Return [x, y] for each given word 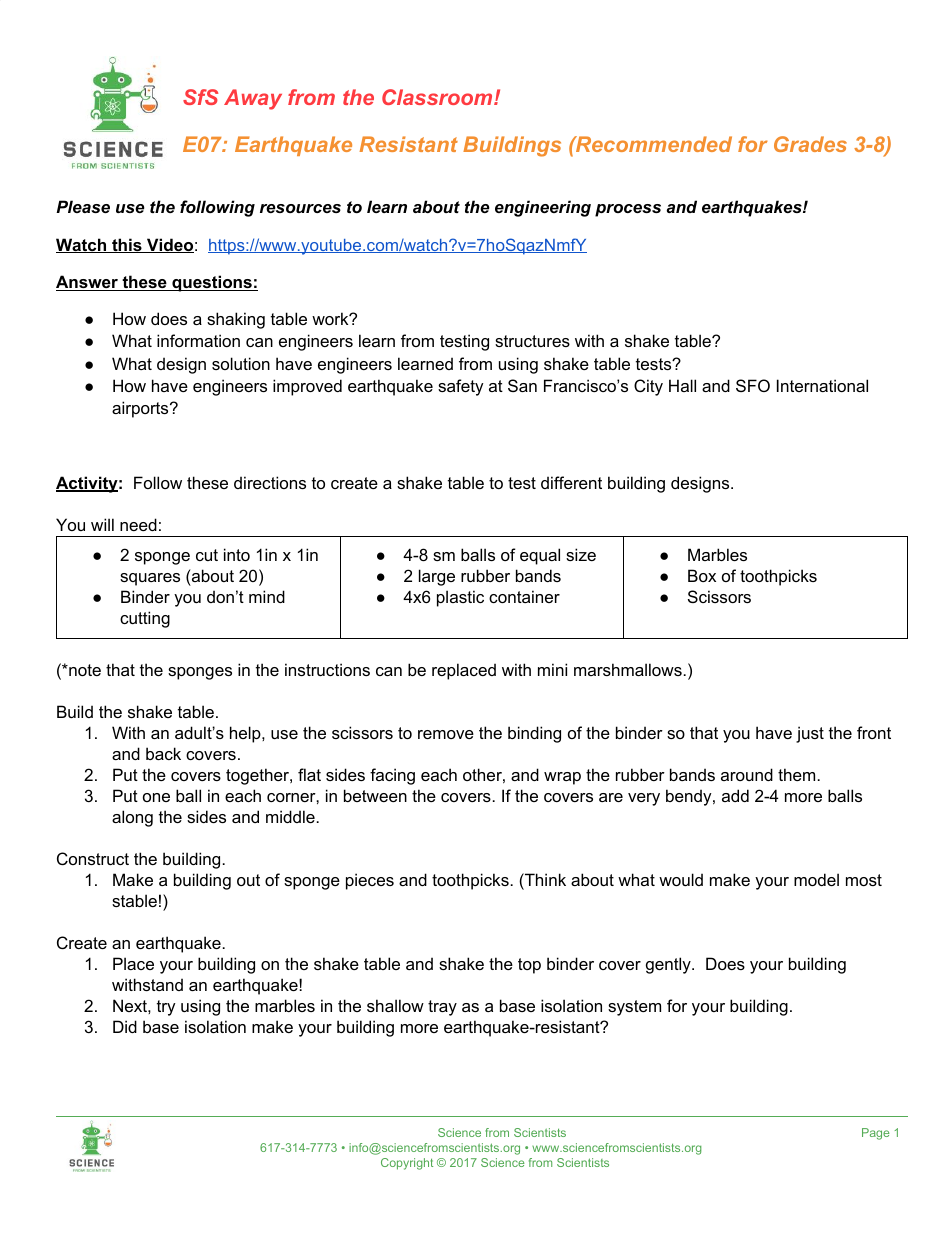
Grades [810, 144]
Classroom [438, 97]
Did [125, 1026]
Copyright [407, 1164]
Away [253, 99]
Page [876, 1134]
